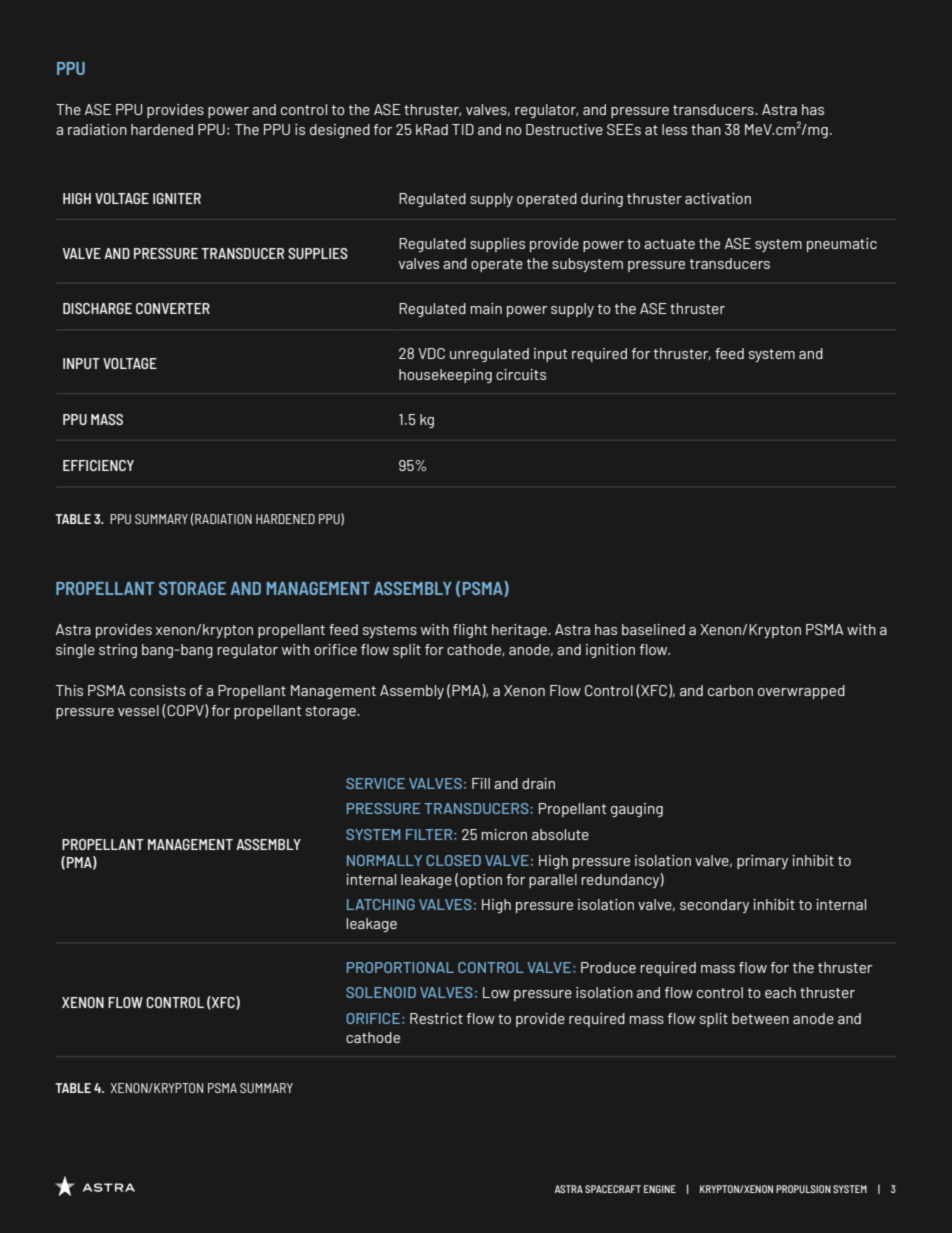 The width and height of the page is (952, 1233). I want to click on SPACECRAFT, so click(613, 1189).
